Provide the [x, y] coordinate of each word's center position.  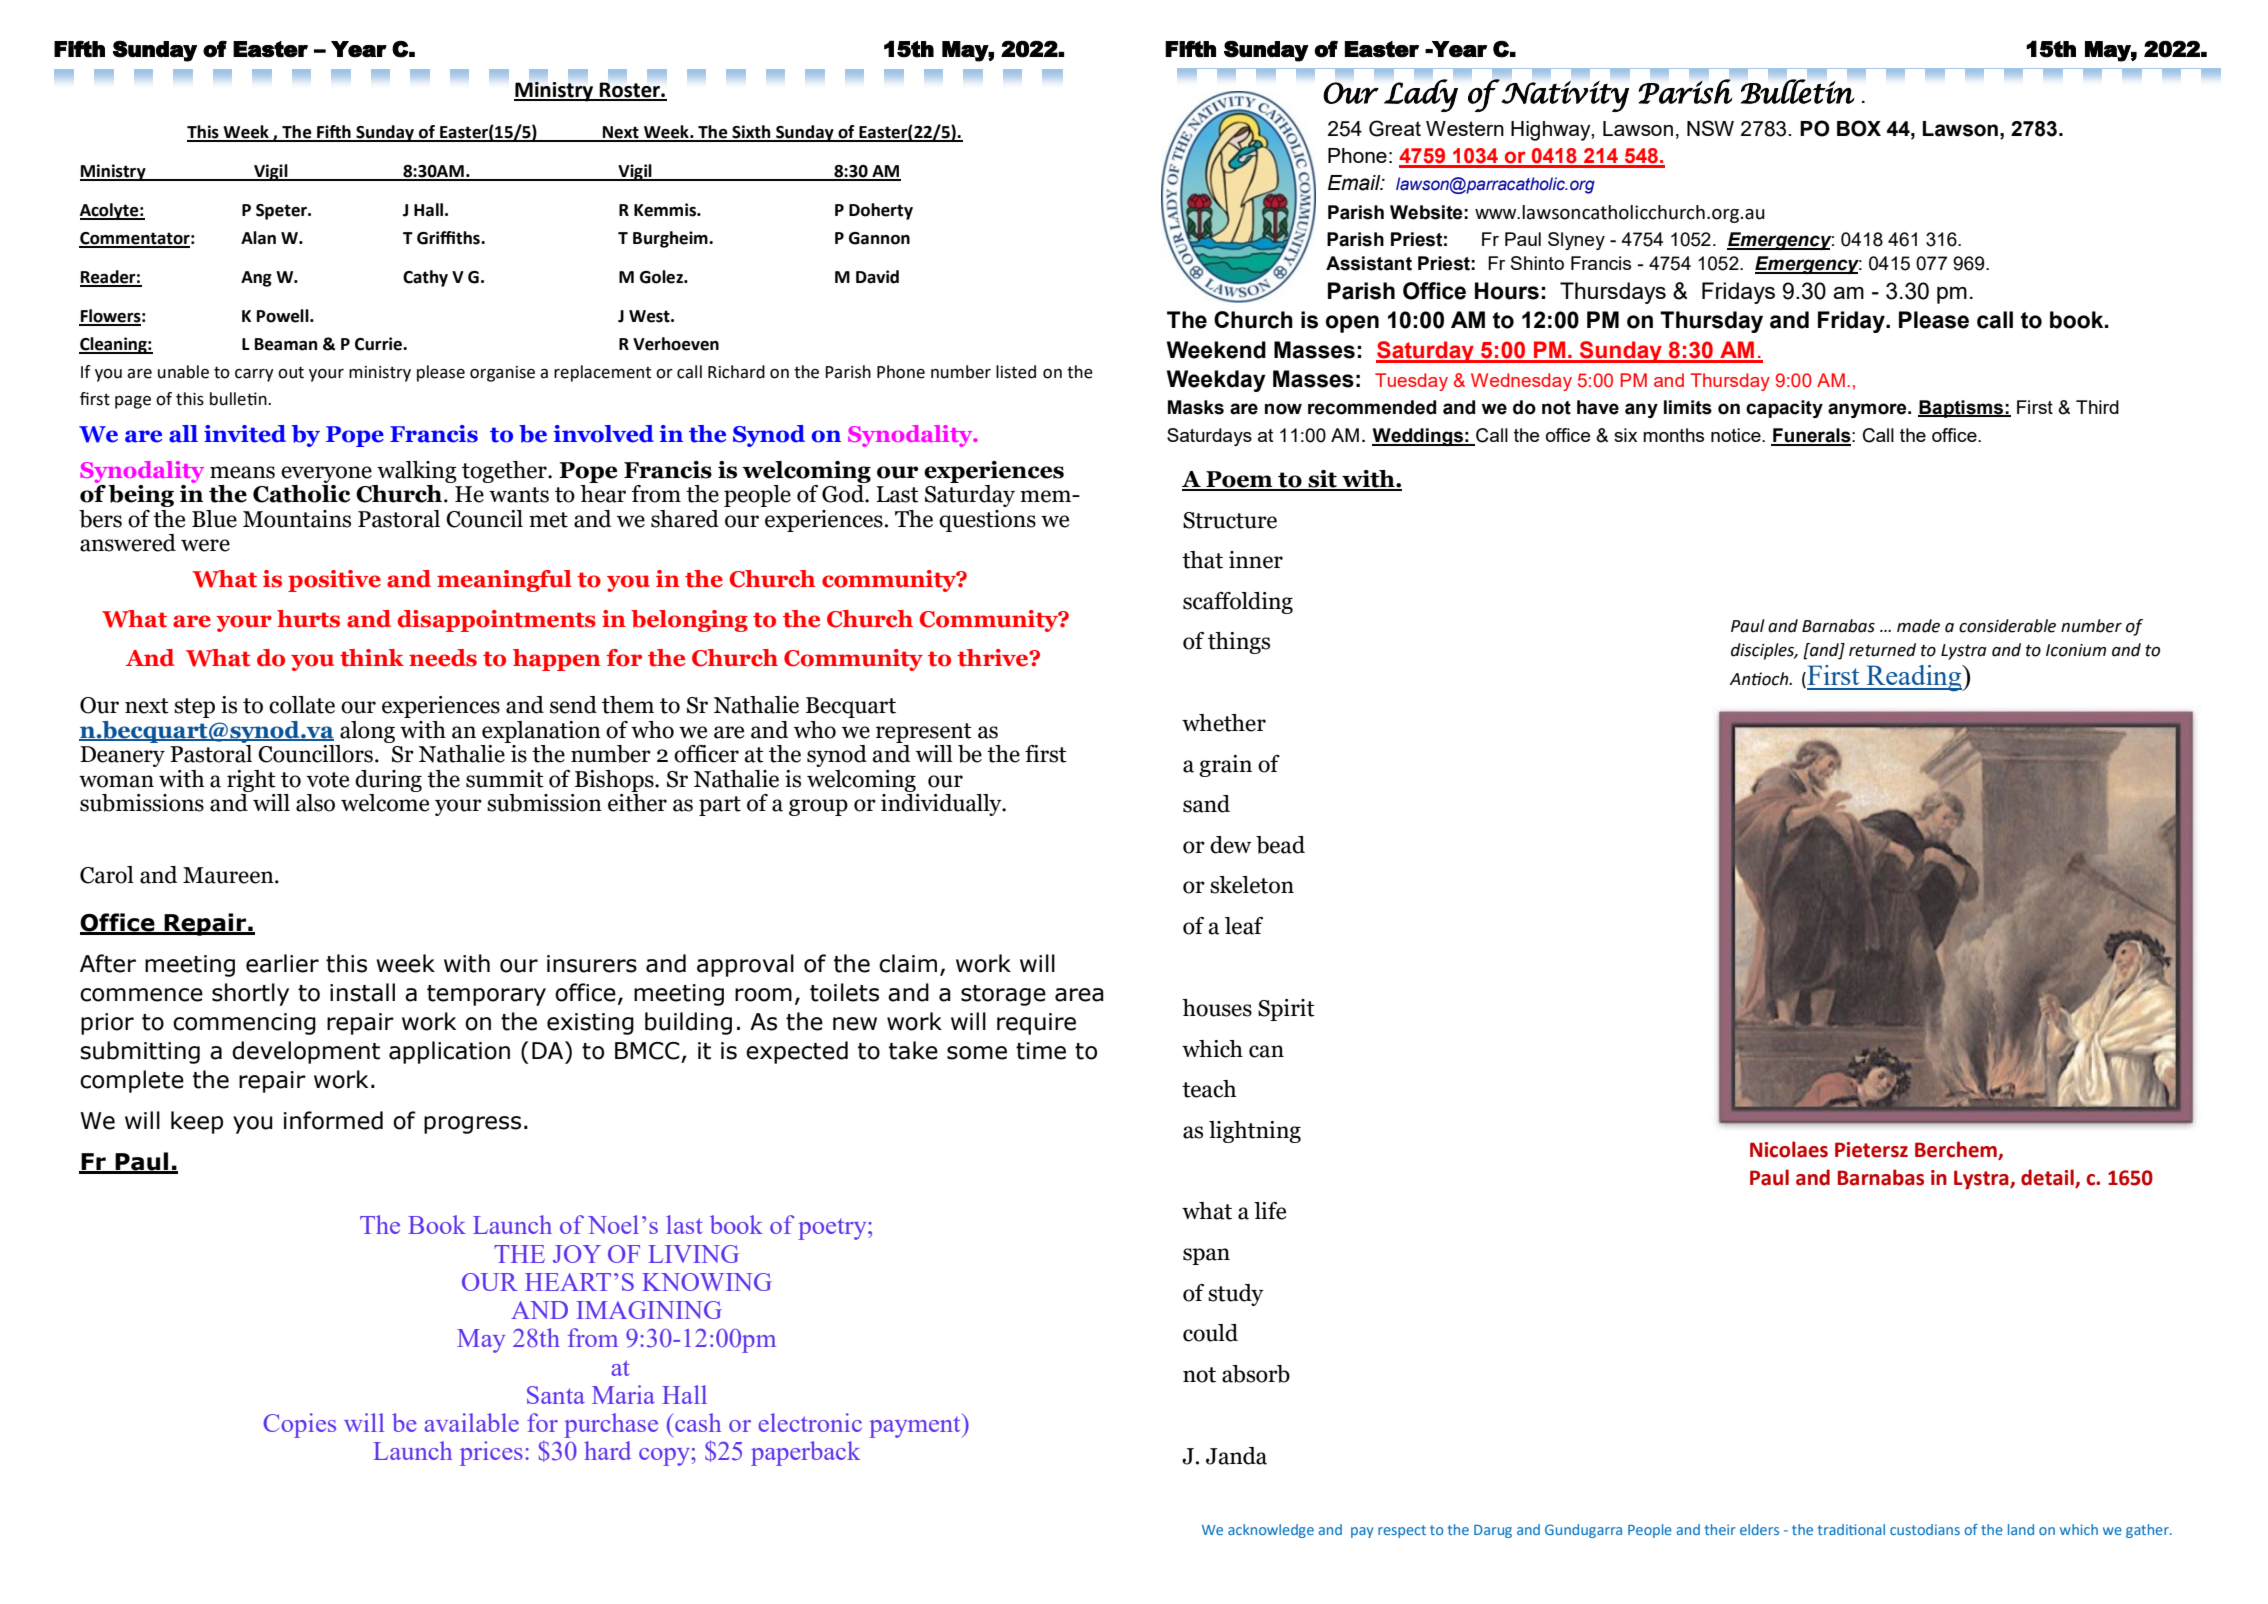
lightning [1255, 1132]
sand [1206, 804]
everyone [326, 474]
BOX [1859, 128]
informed [333, 1120]
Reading [1914, 678]
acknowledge [1271, 1531]
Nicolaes [1789, 1149]
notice [1737, 435]
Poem [1239, 480]
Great [1395, 128]
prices [491, 1453]
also [315, 803]
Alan [258, 238]
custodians [1925, 1529]
